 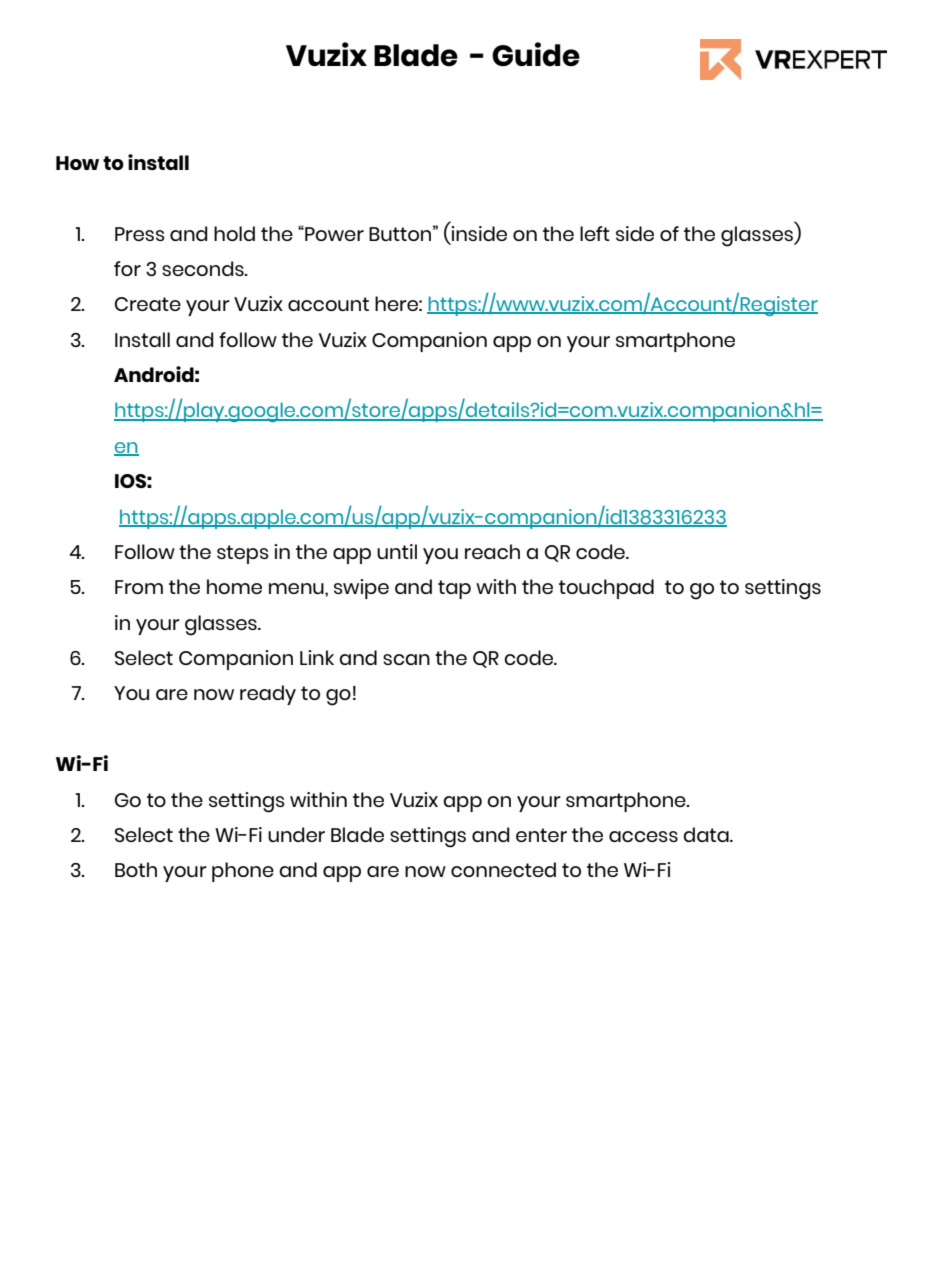 I want to click on How, so click(x=77, y=163).
